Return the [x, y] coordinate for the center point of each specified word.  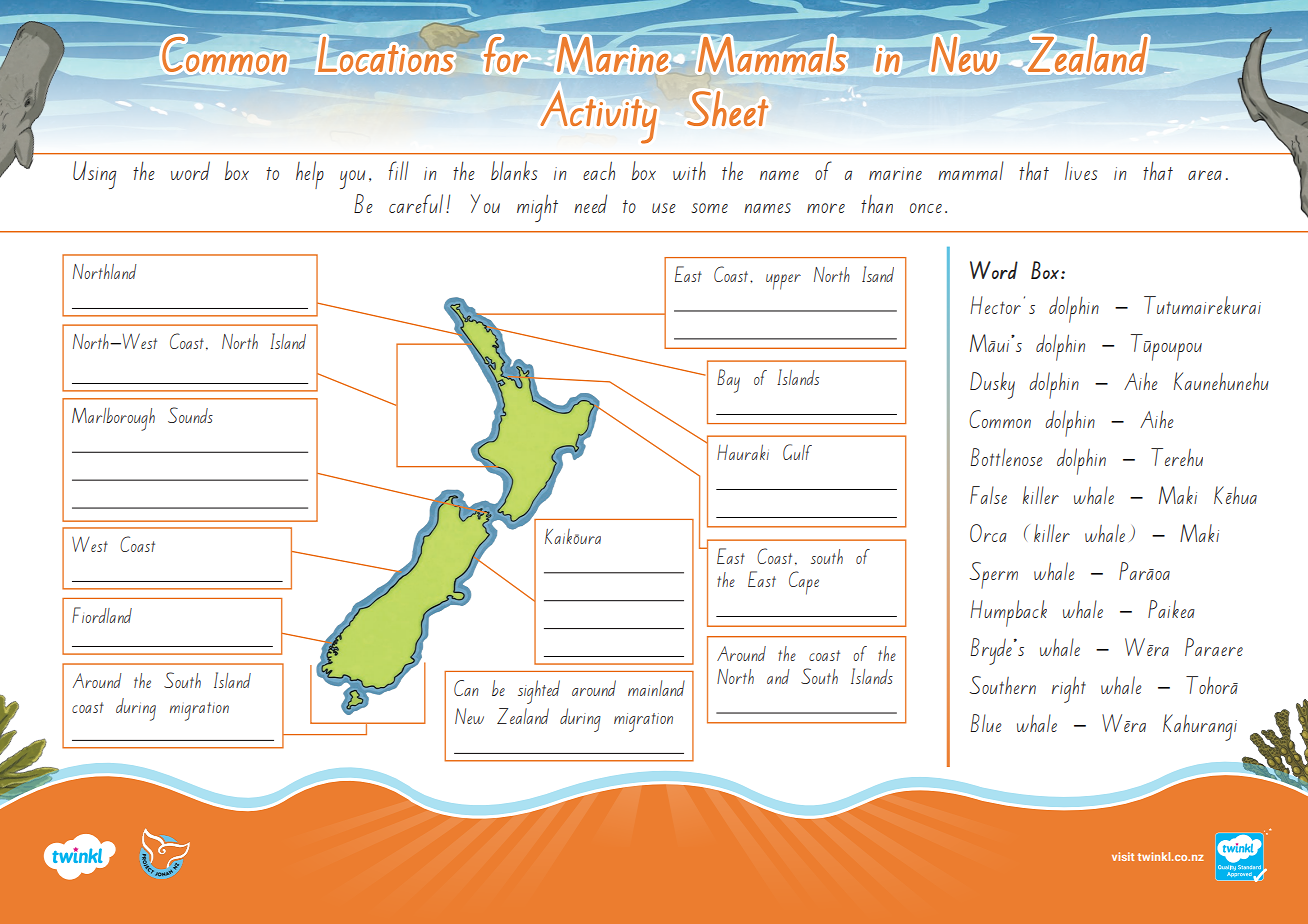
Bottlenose [1006, 457]
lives [1081, 170]
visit [1123, 856]
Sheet [727, 108]
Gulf [797, 452]
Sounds [190, 415]
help [310, 175]
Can [466, 688]
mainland [656, 688]
